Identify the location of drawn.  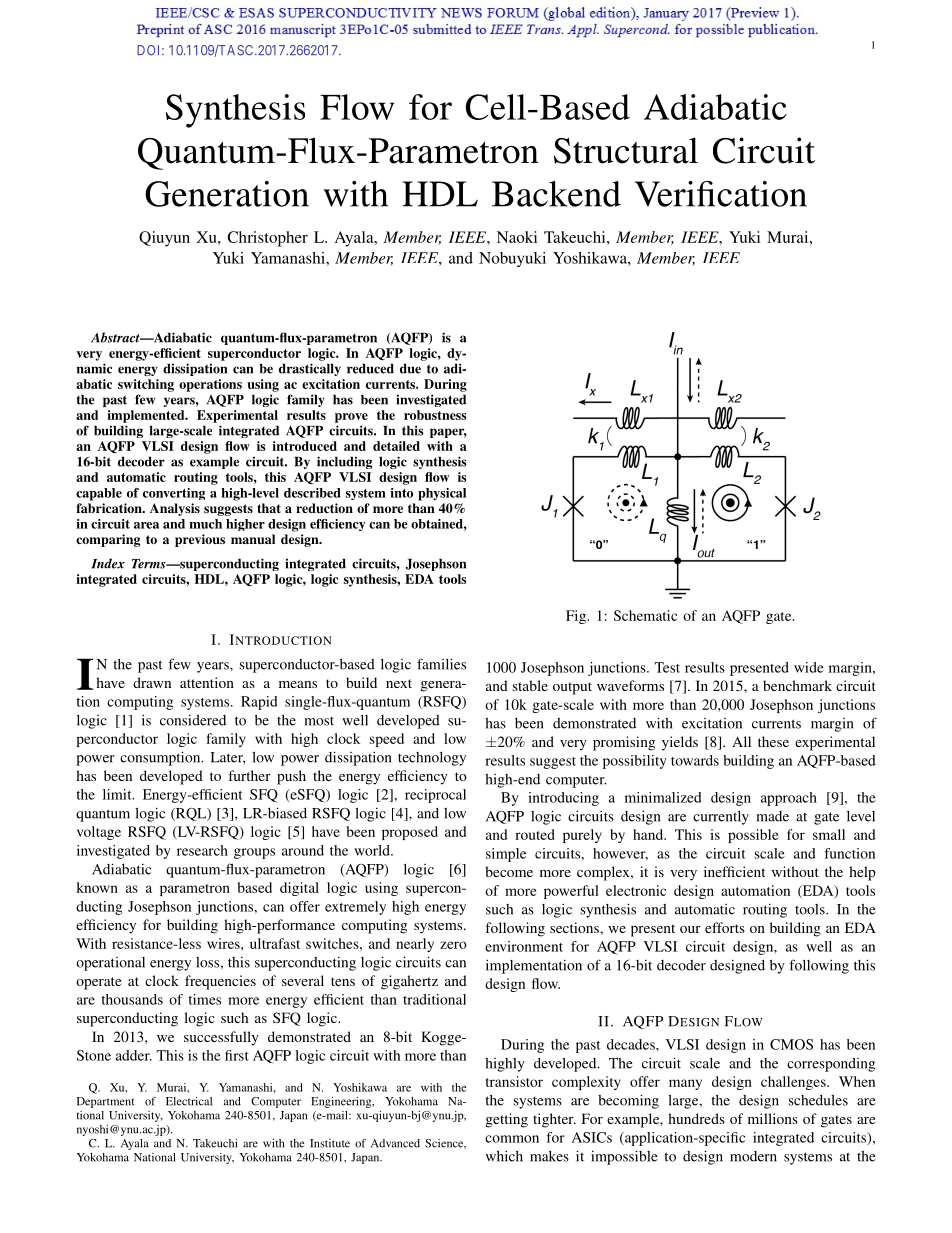
(152, 682).
